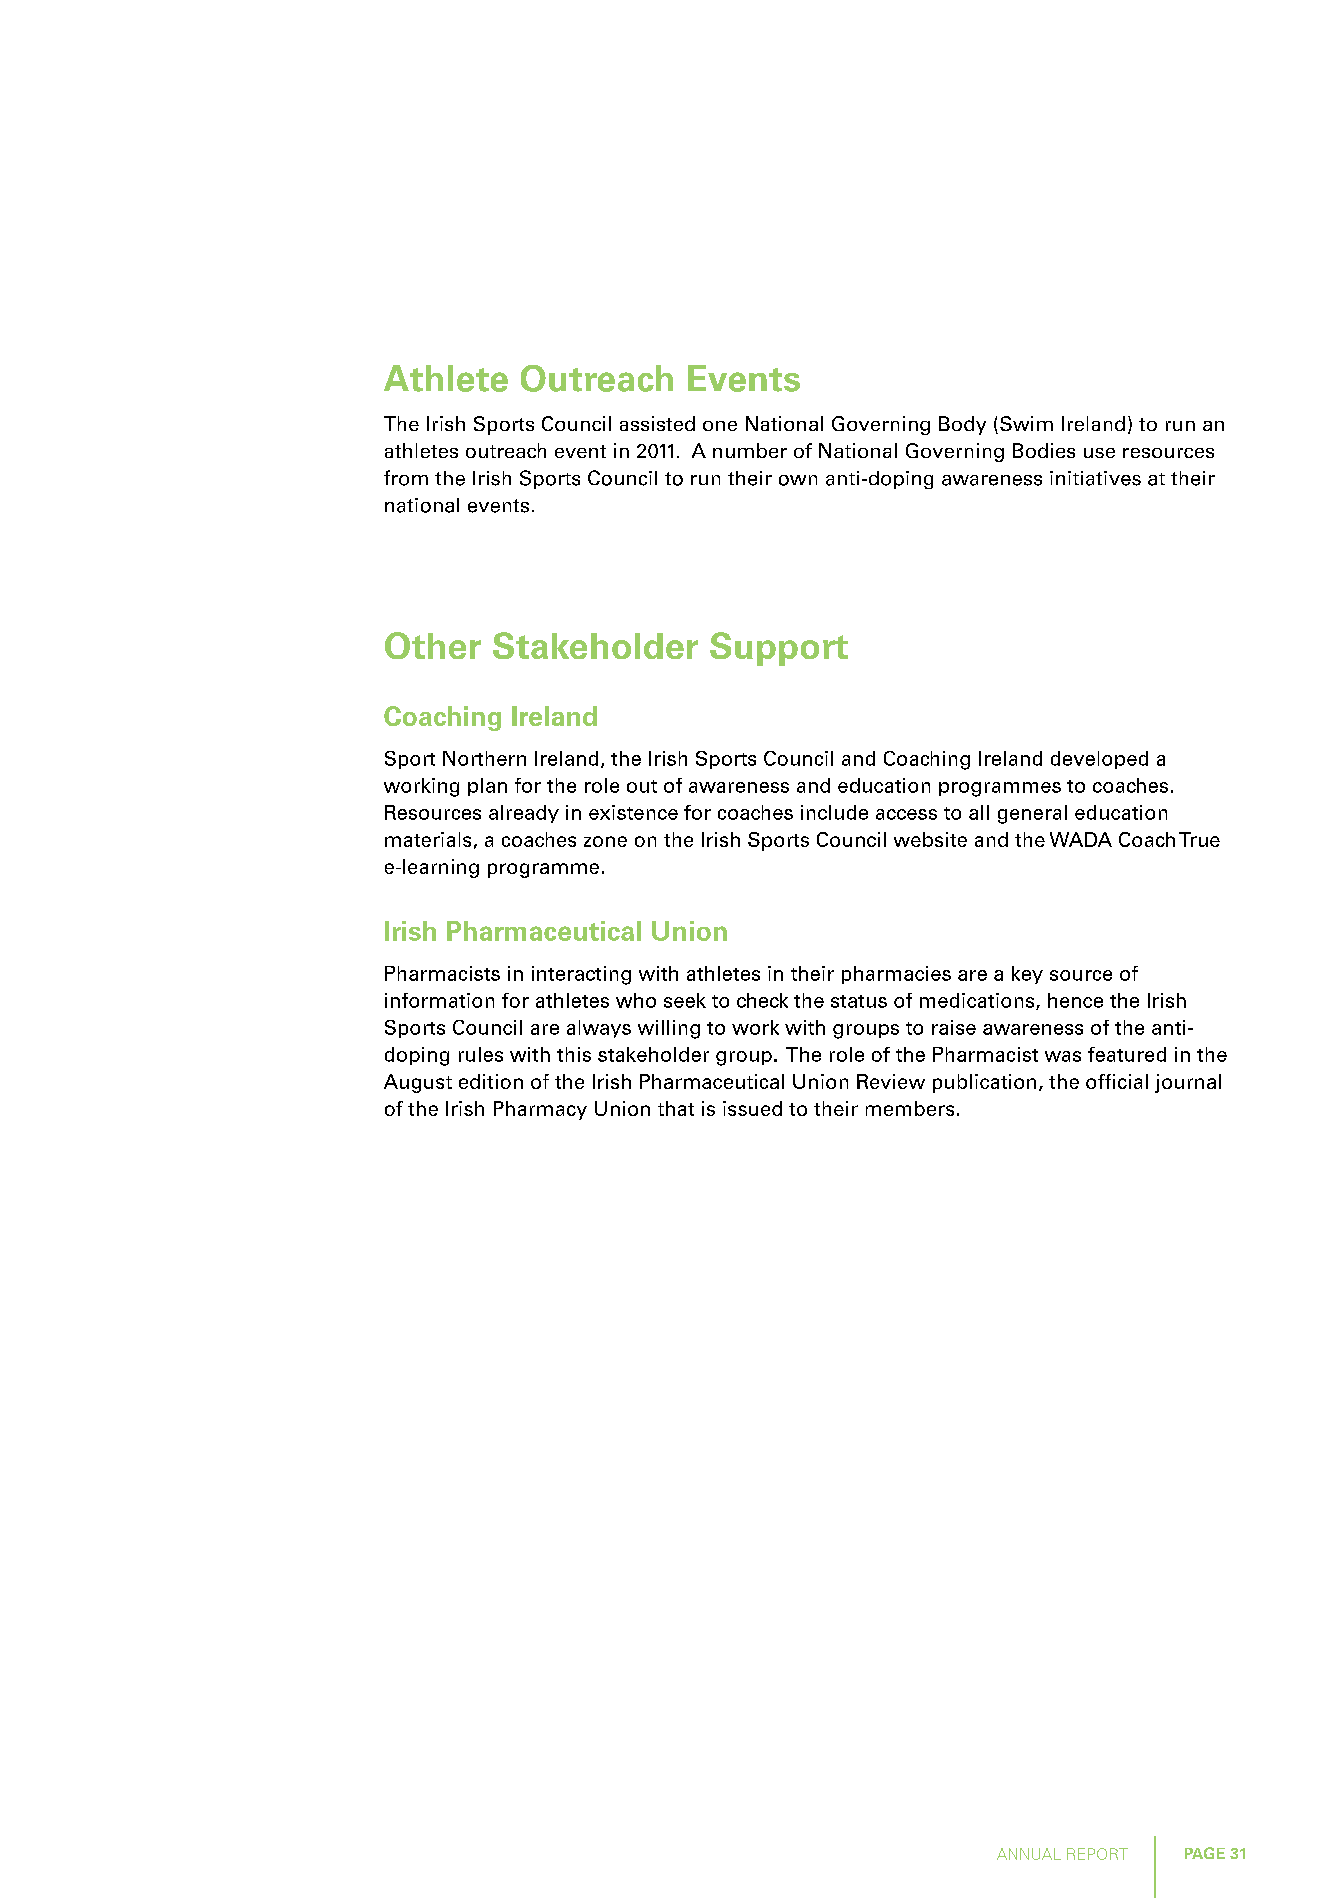  What do you see at coordinates (406, 478) in the document?
I see `from` at bounding box center [406, 478].
